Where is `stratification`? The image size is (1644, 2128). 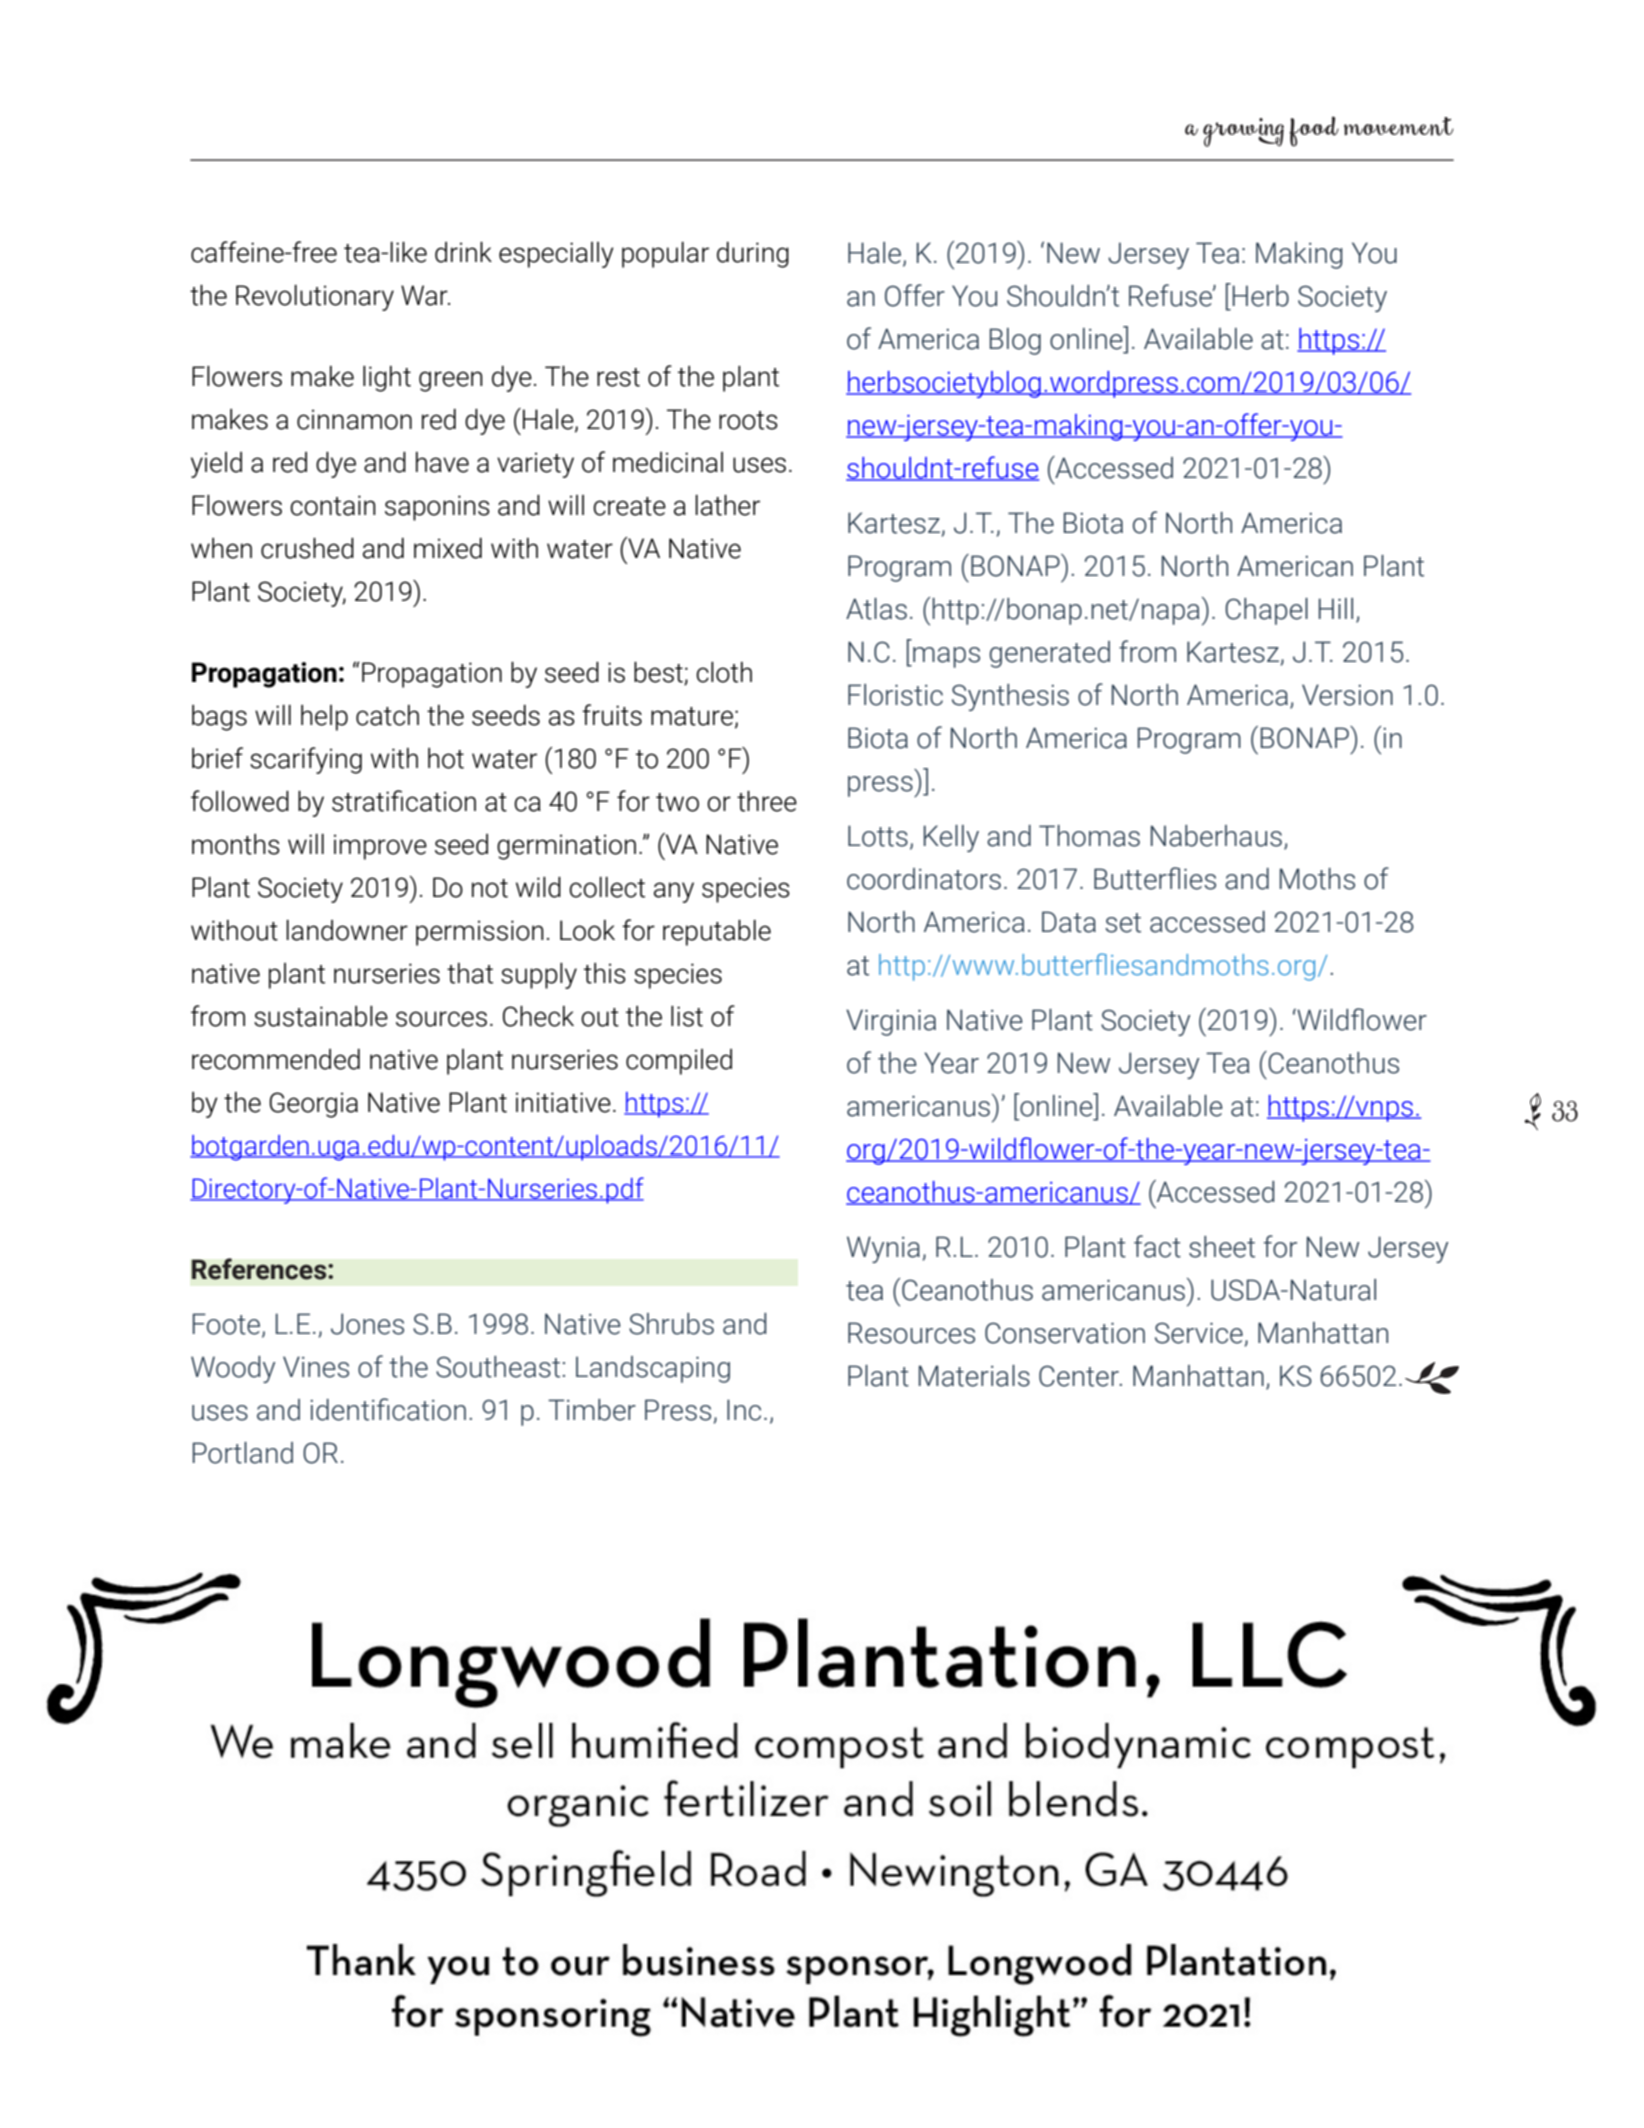 stratification is located at coordinates (404, 801).
